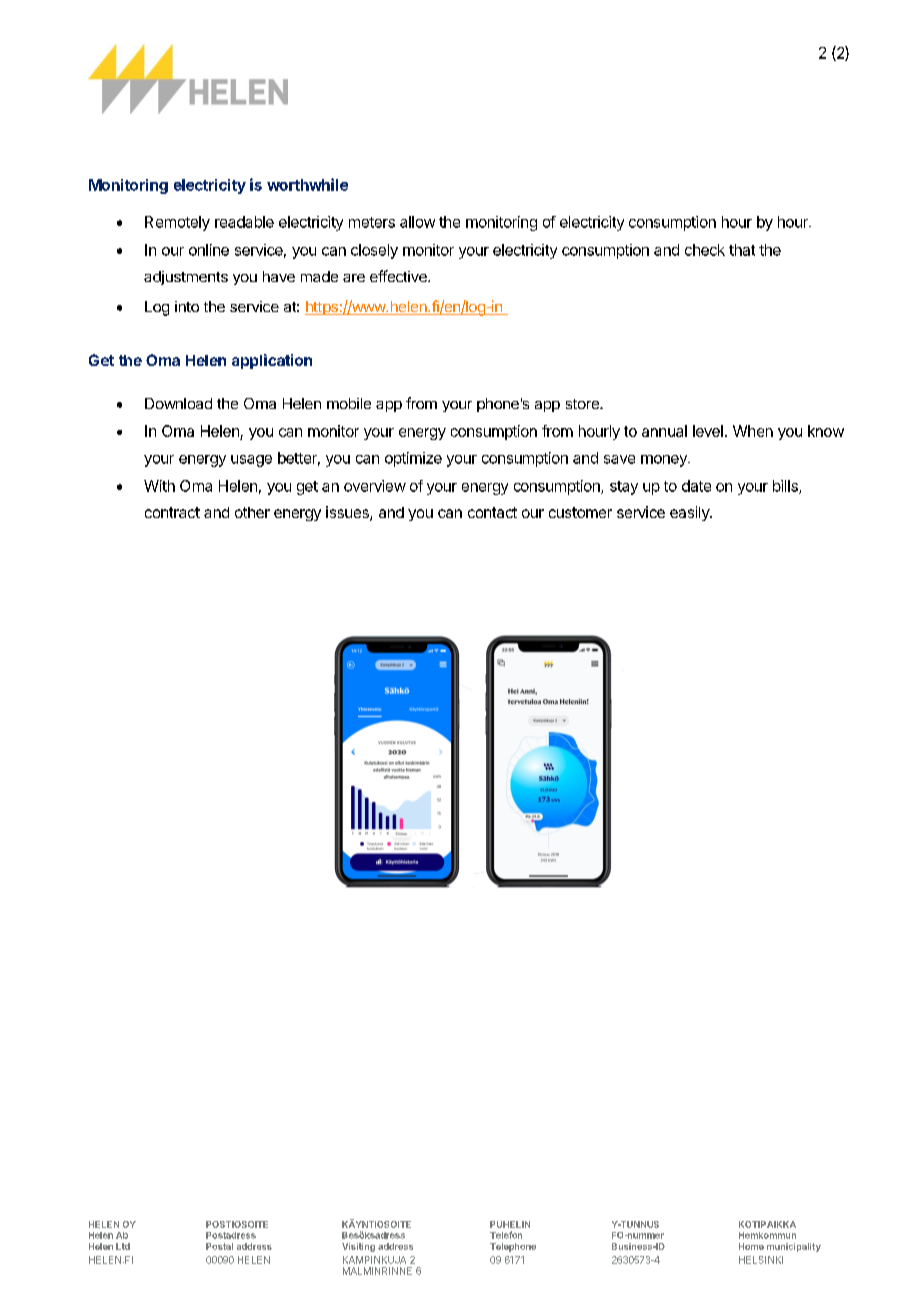  Describe the element at coordinates (231, 1235) in the document. I see `Postadress` at that location.
